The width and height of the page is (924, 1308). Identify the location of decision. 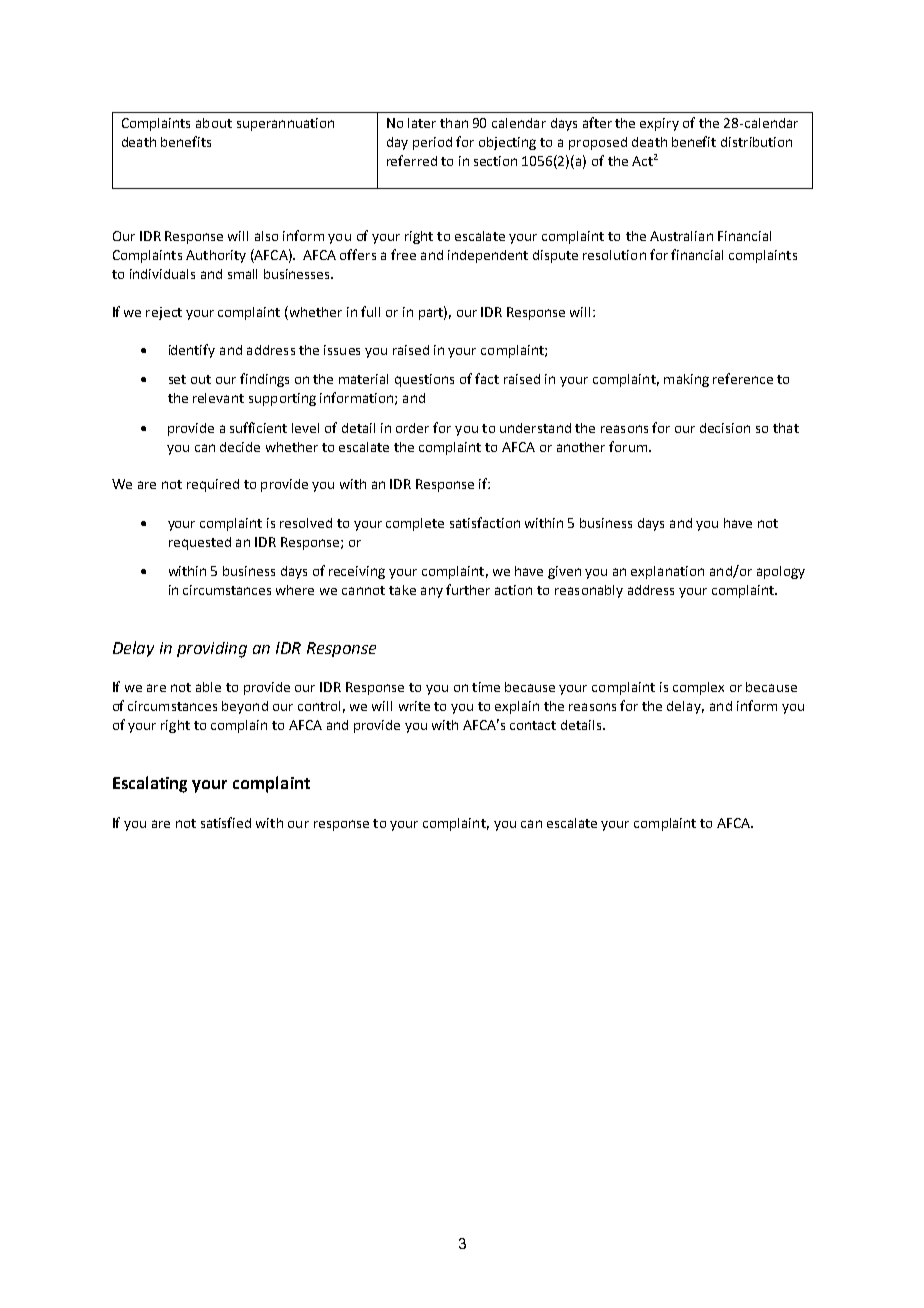
(725, 428).
